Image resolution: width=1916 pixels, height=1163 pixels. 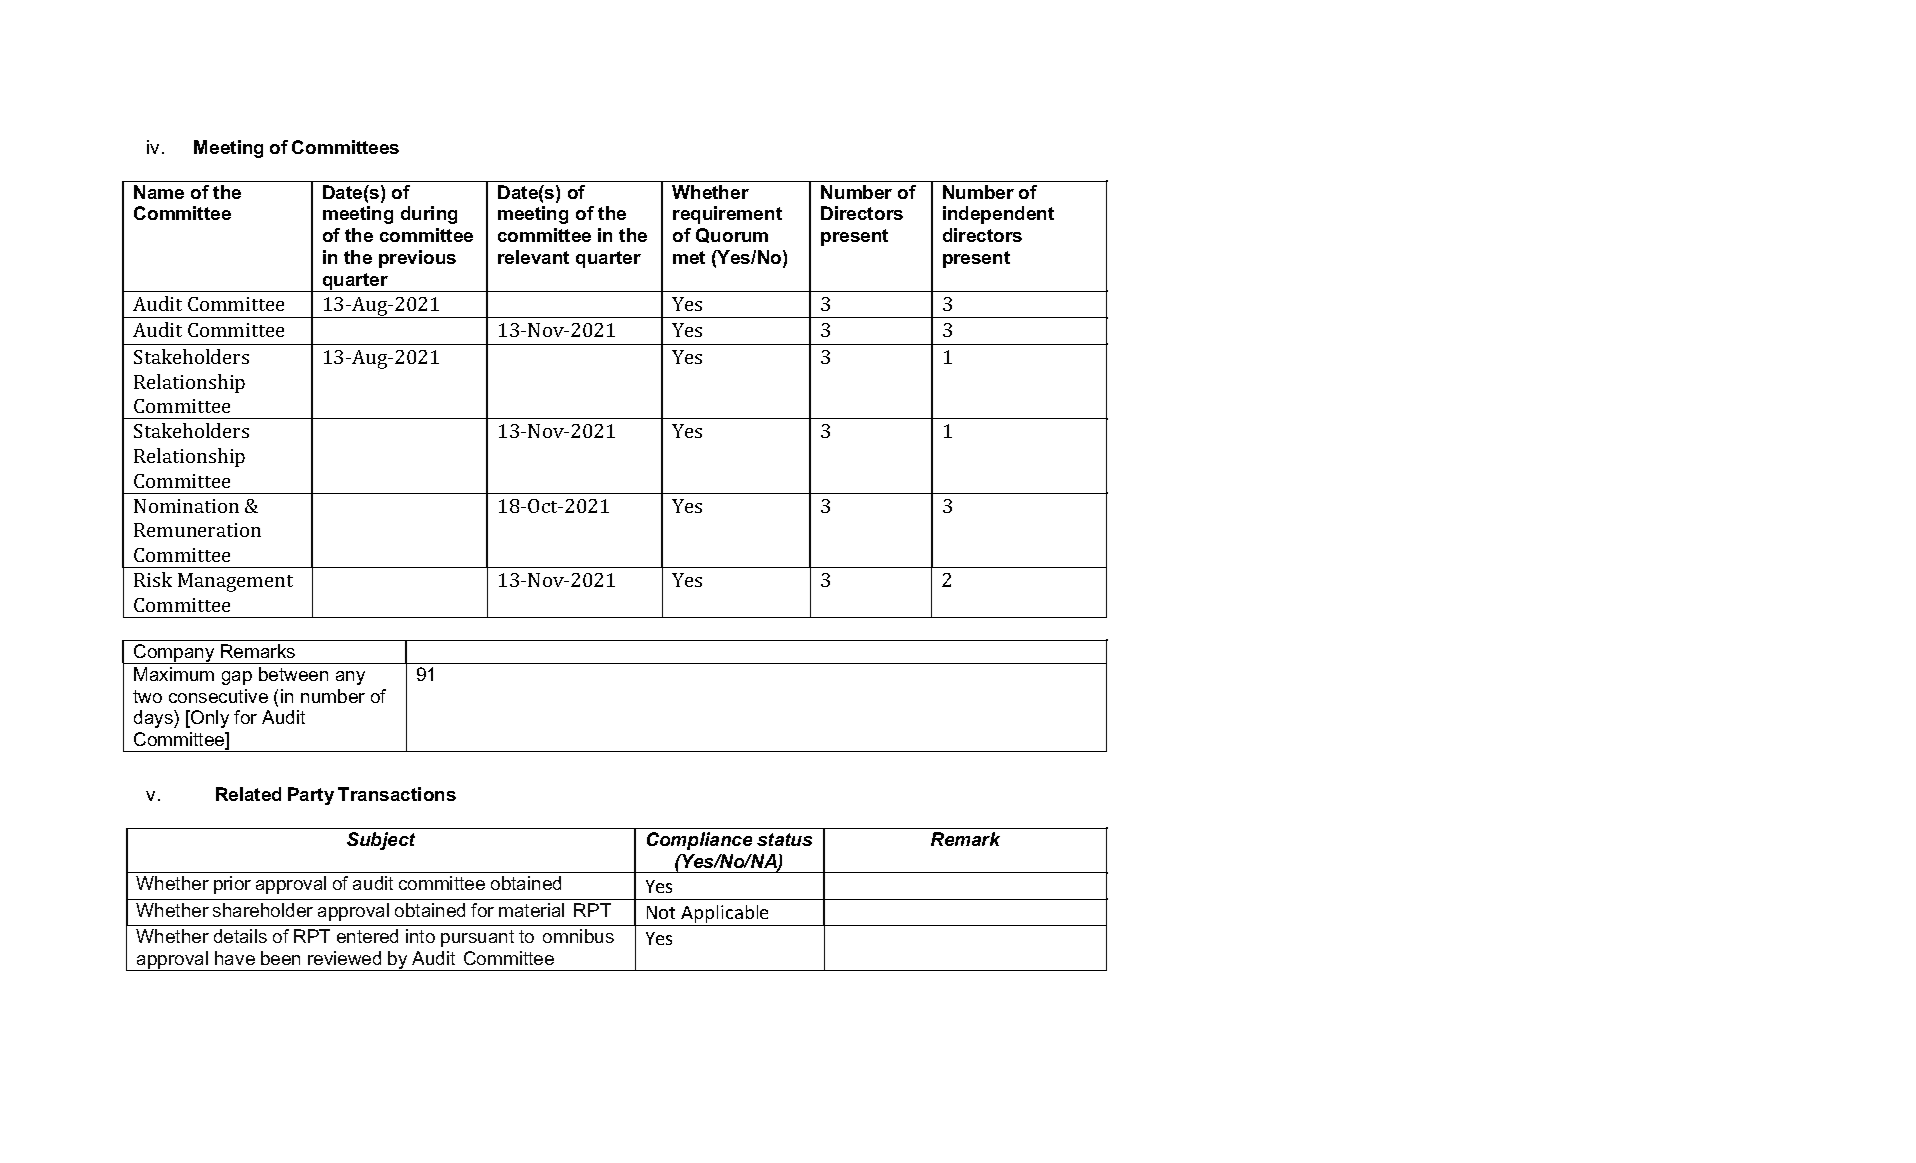 What do you see at coordinates (732, 235) in the screenshot?
I see `Quorum` at bounding box center [732, 235].
